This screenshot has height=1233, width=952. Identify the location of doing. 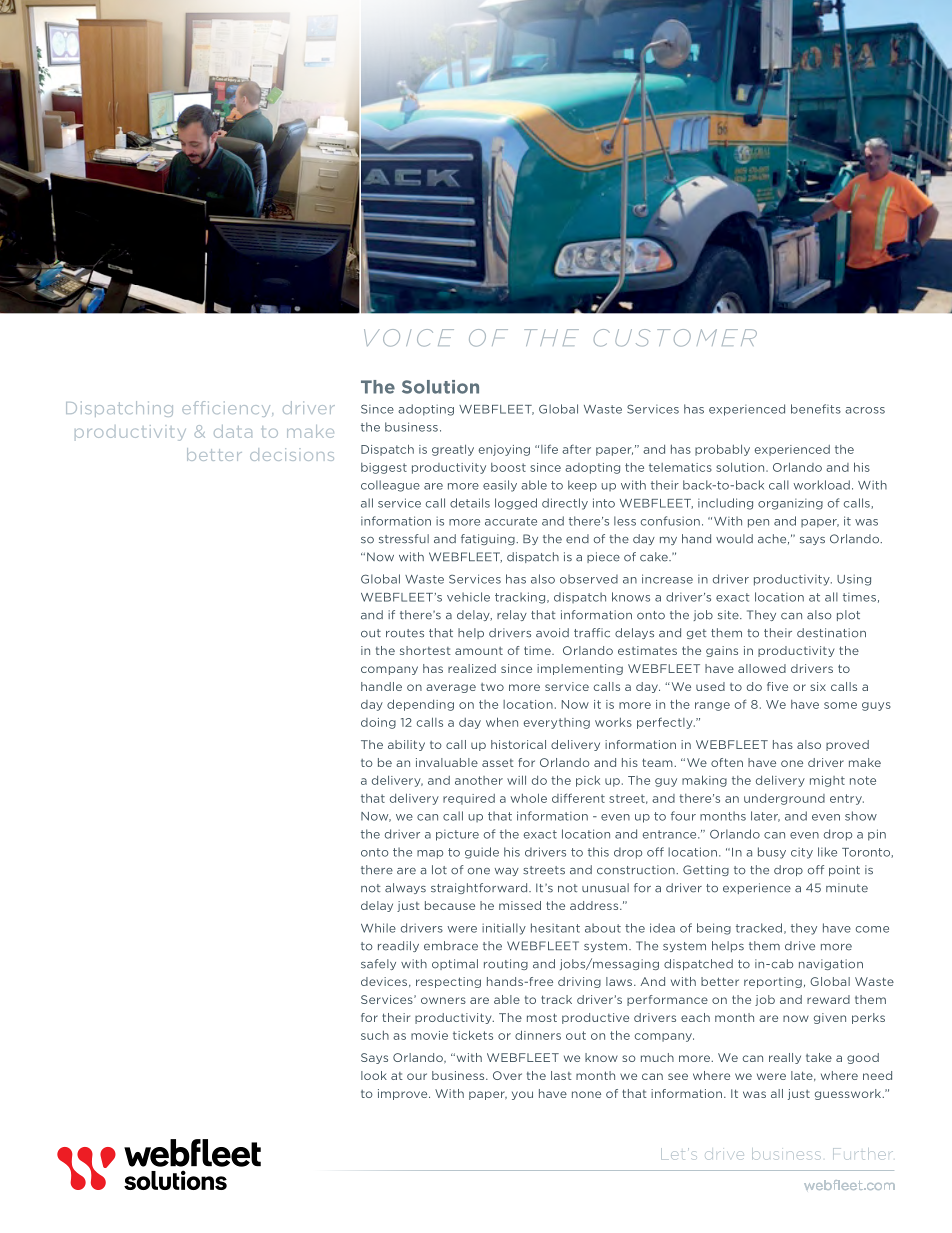
(378, 723).
